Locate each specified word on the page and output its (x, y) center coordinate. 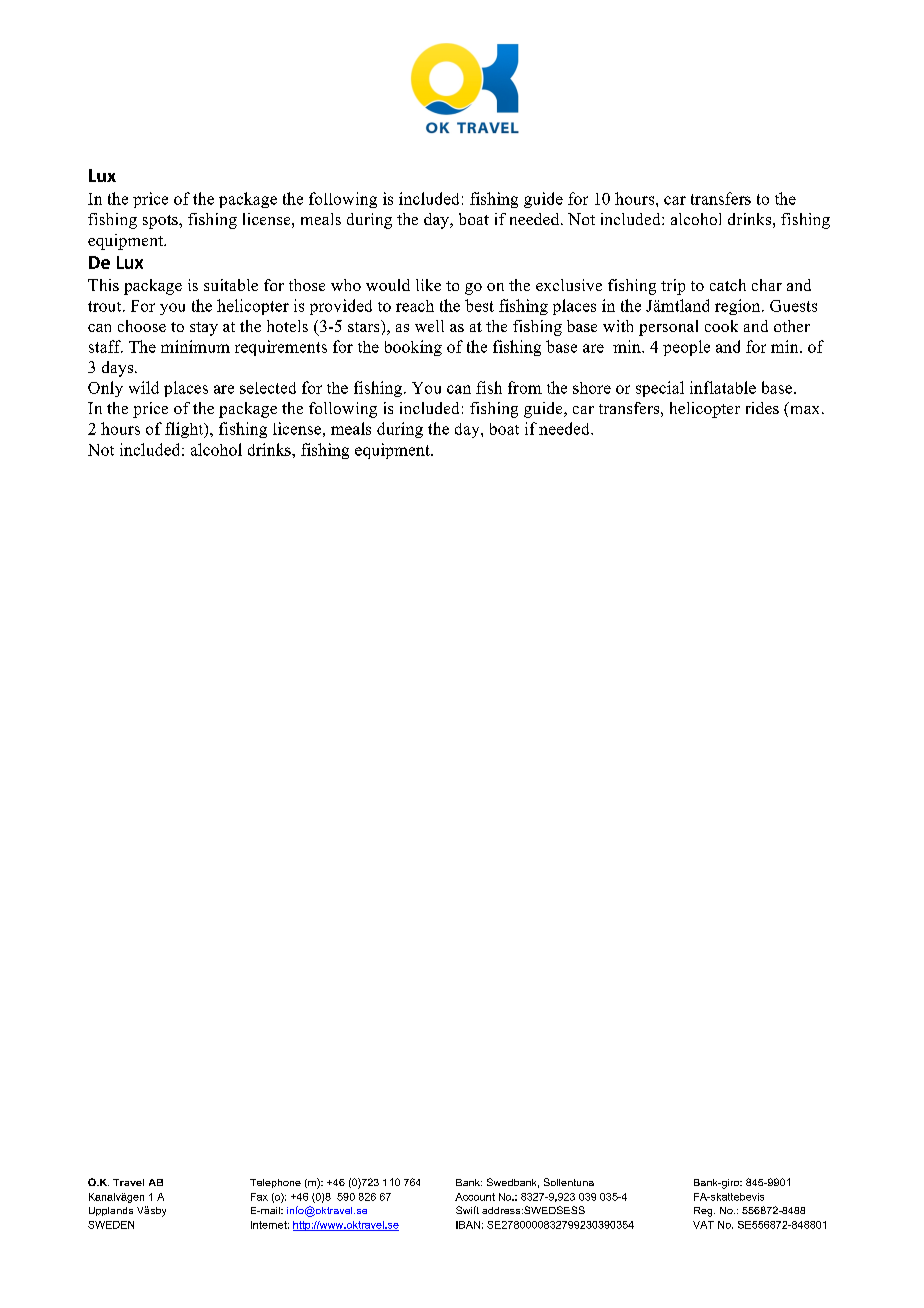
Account (475, 1197)
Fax (259, 1197)
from (525, 387)
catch (728, 285)
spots (161, 222)
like (428, 285)
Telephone (275, 1183)
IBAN (468, 1225)
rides (762, 408)
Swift (467, 1210)
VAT (703, 1225)
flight (185, 430)
